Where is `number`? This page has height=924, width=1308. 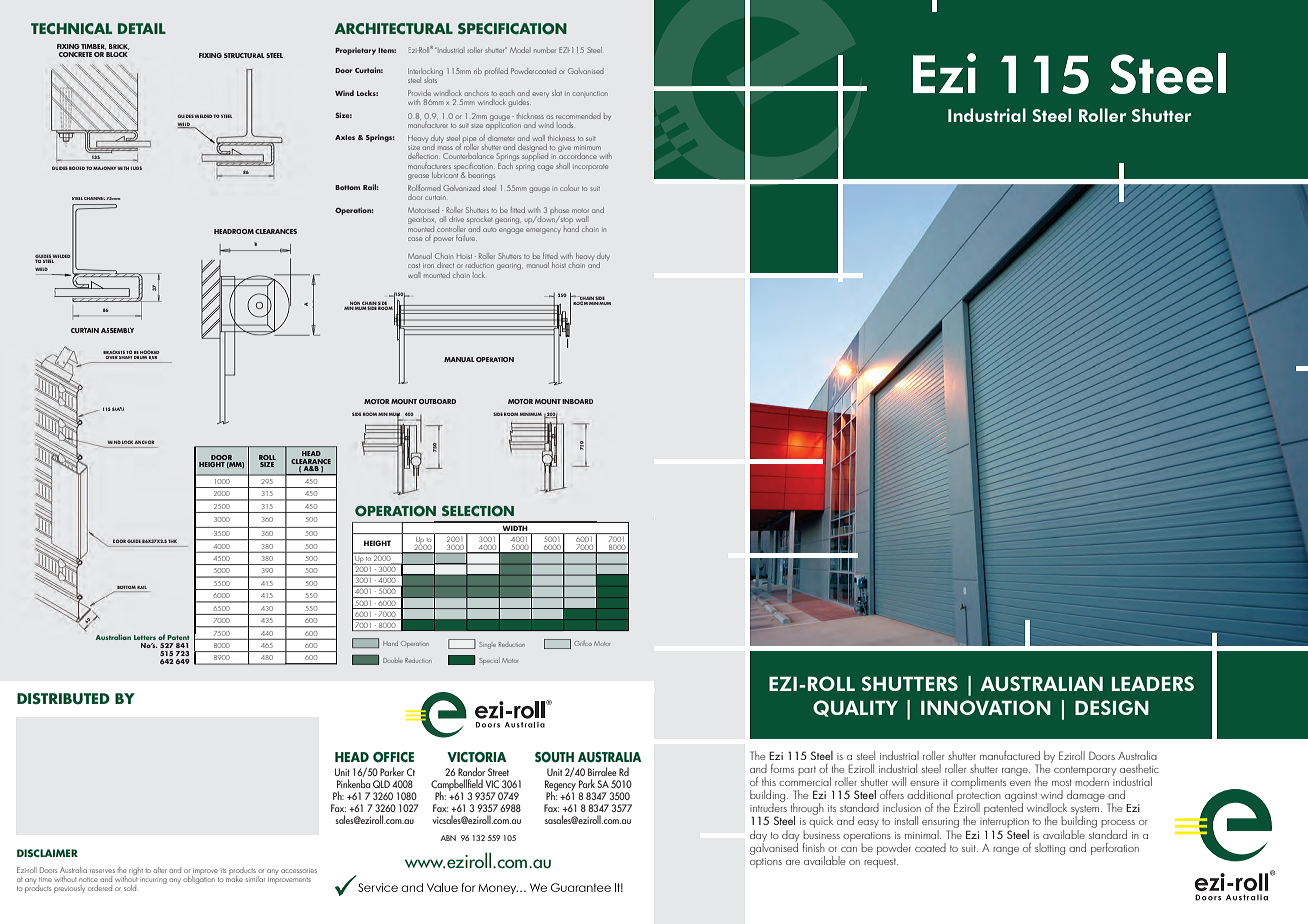 number is located at coordinates (545, 51).
